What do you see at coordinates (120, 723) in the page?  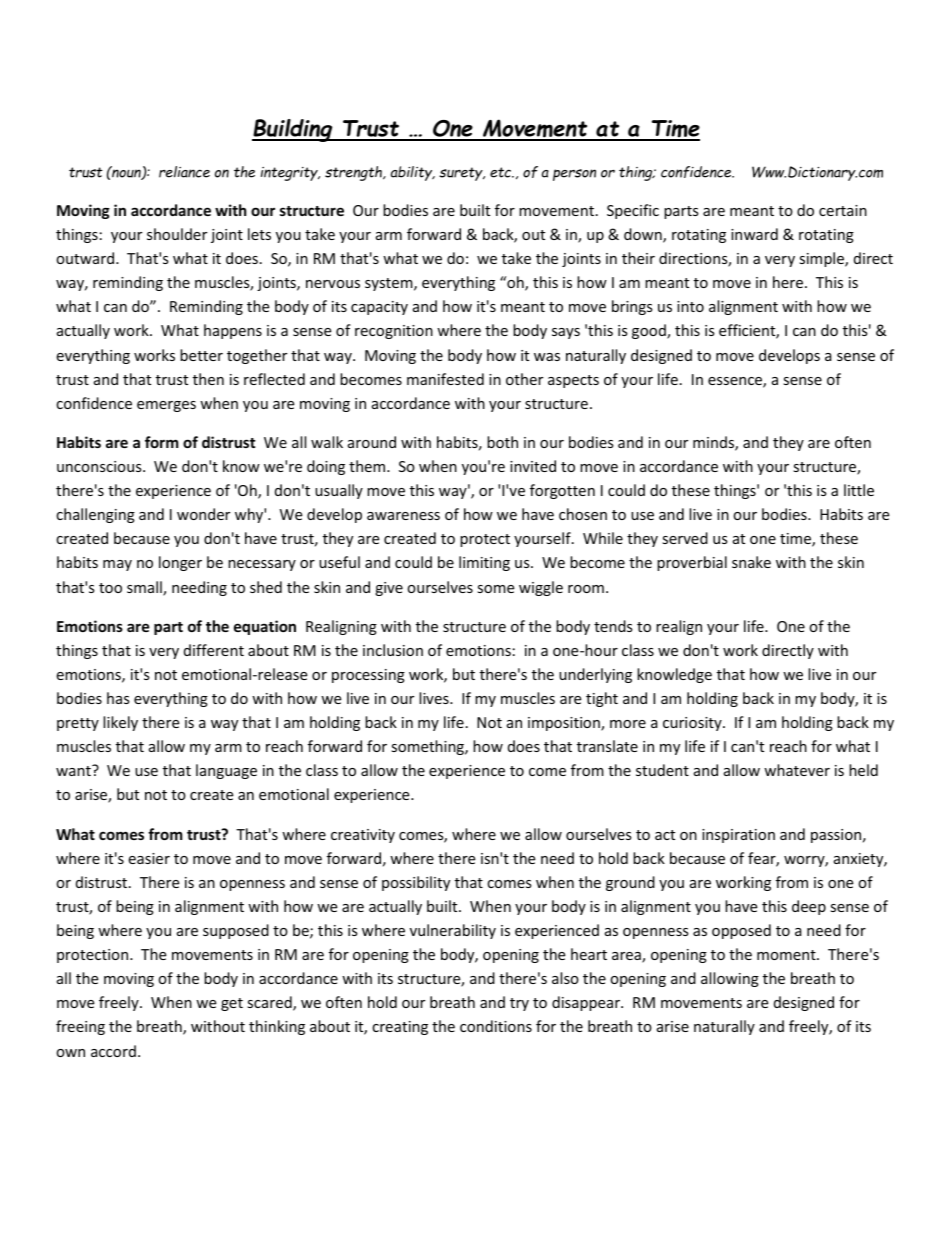 I see `likely` at bounding box center [120, 723].
